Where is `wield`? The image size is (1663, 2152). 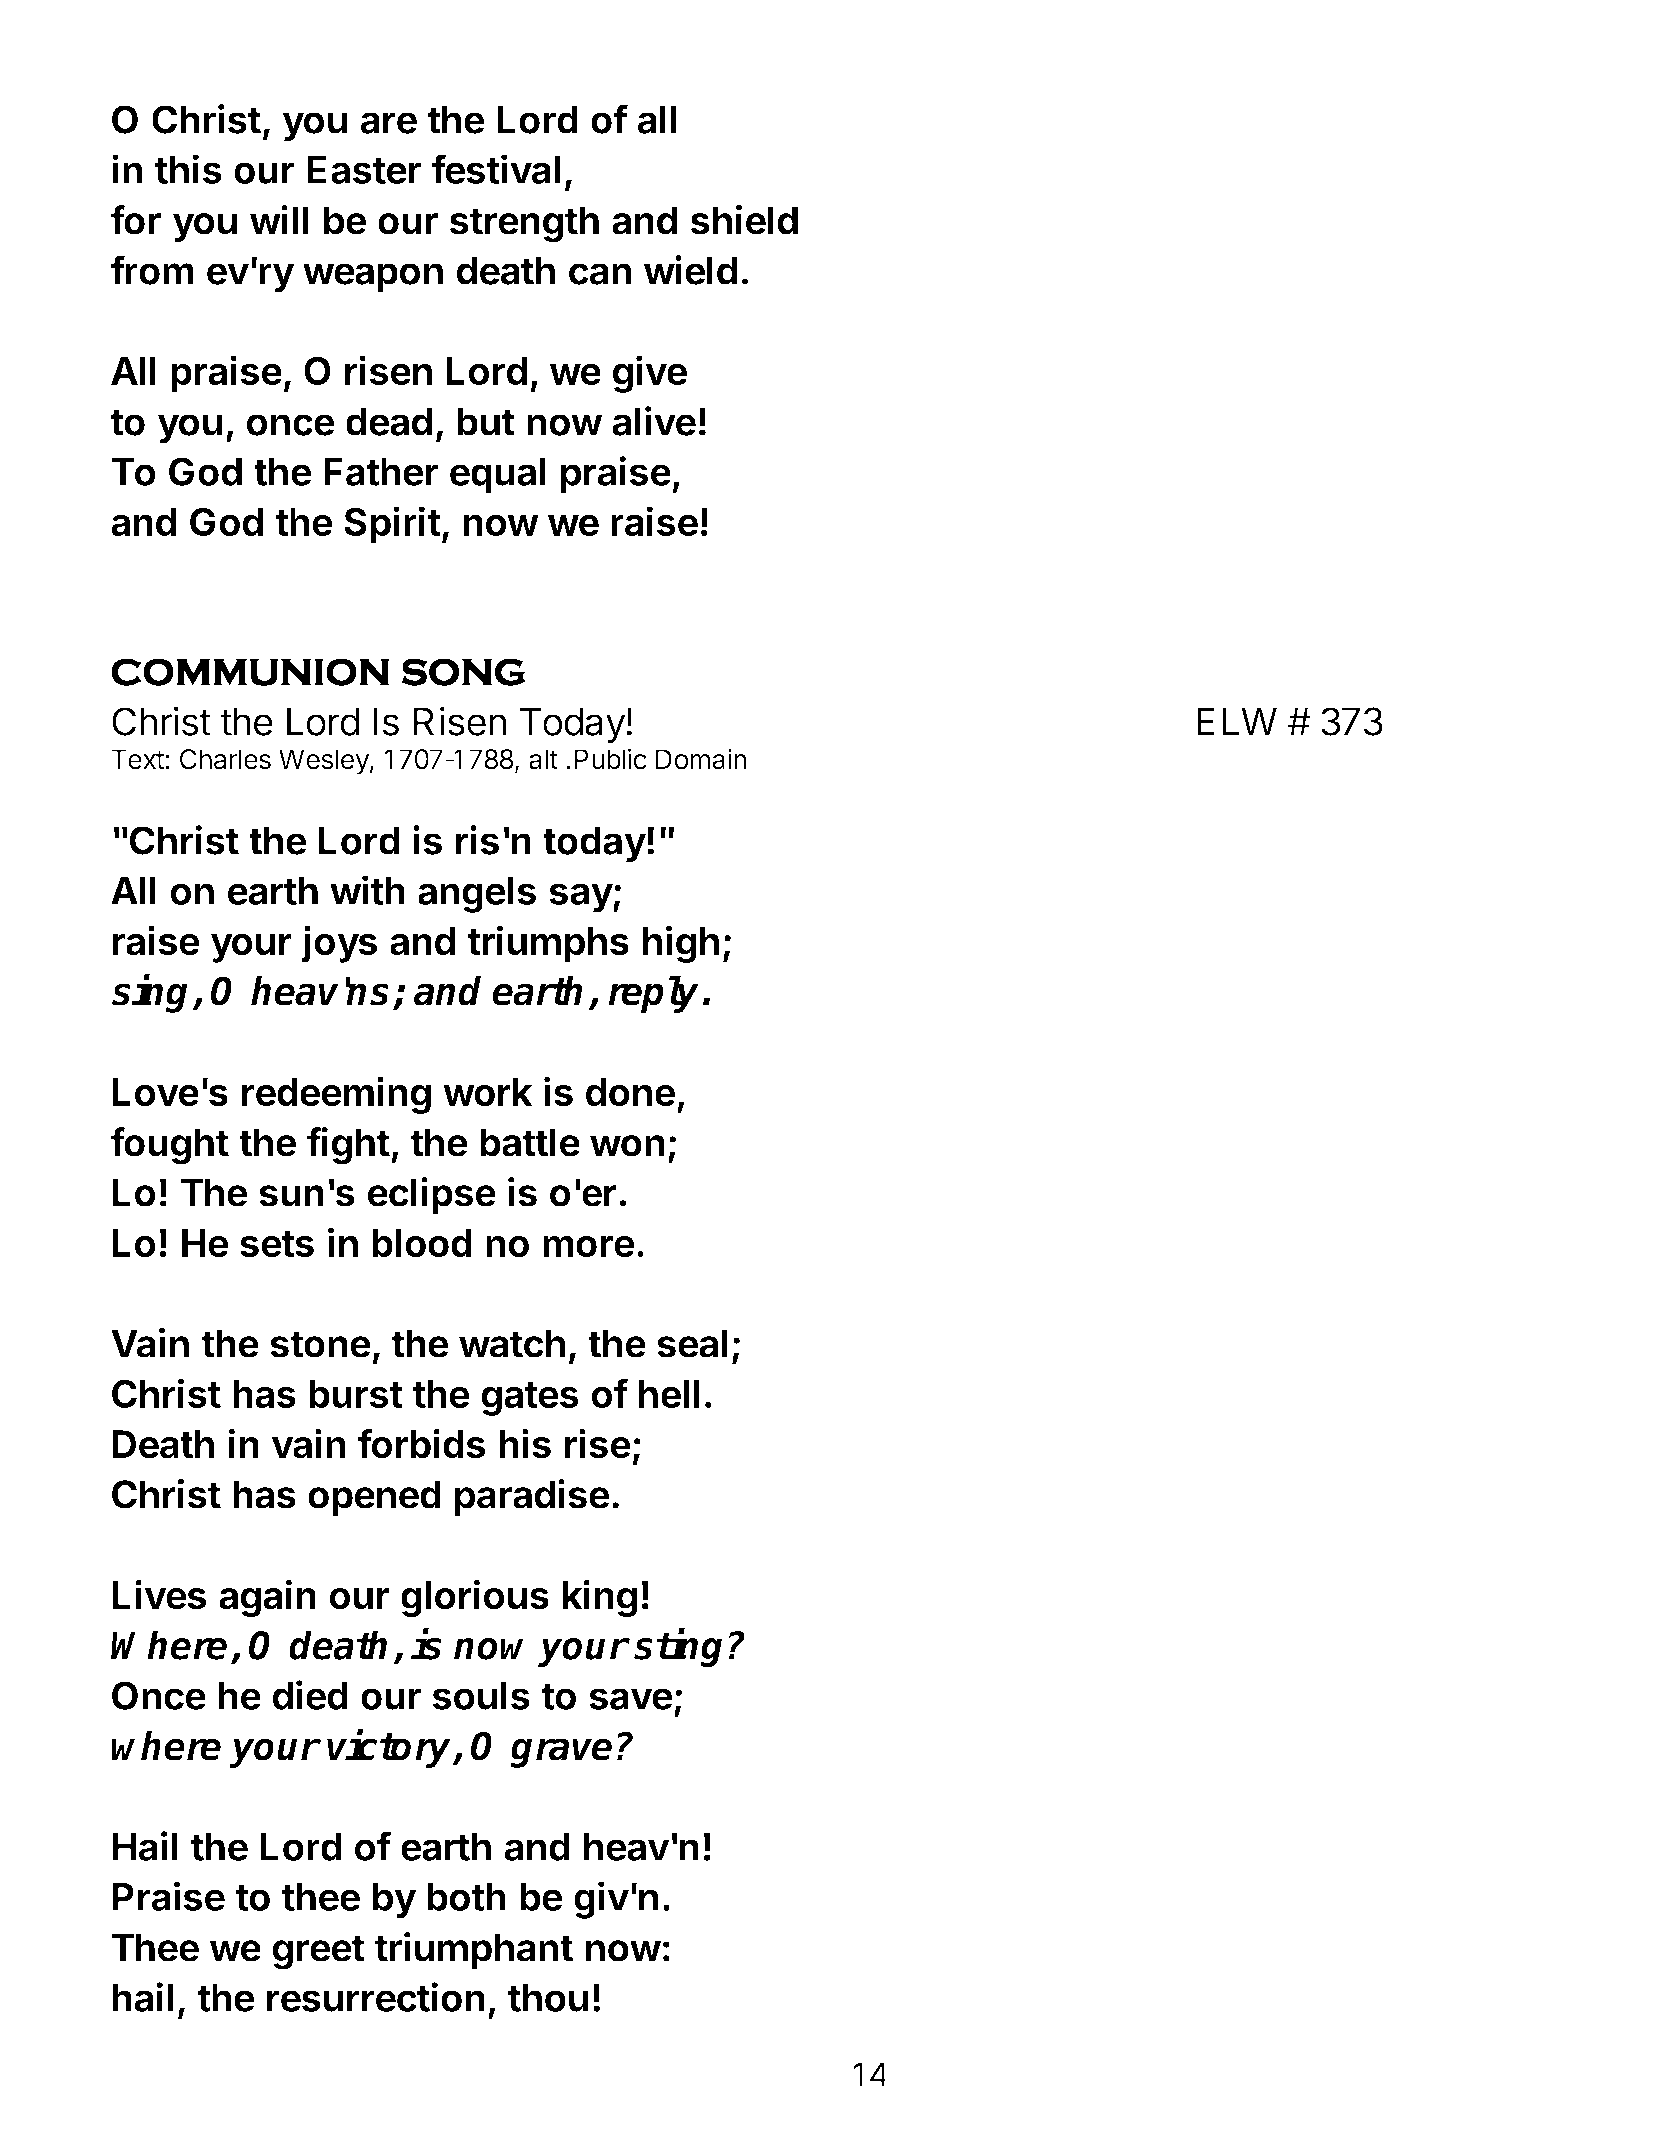
wield is located at coordinates (690, 270).
